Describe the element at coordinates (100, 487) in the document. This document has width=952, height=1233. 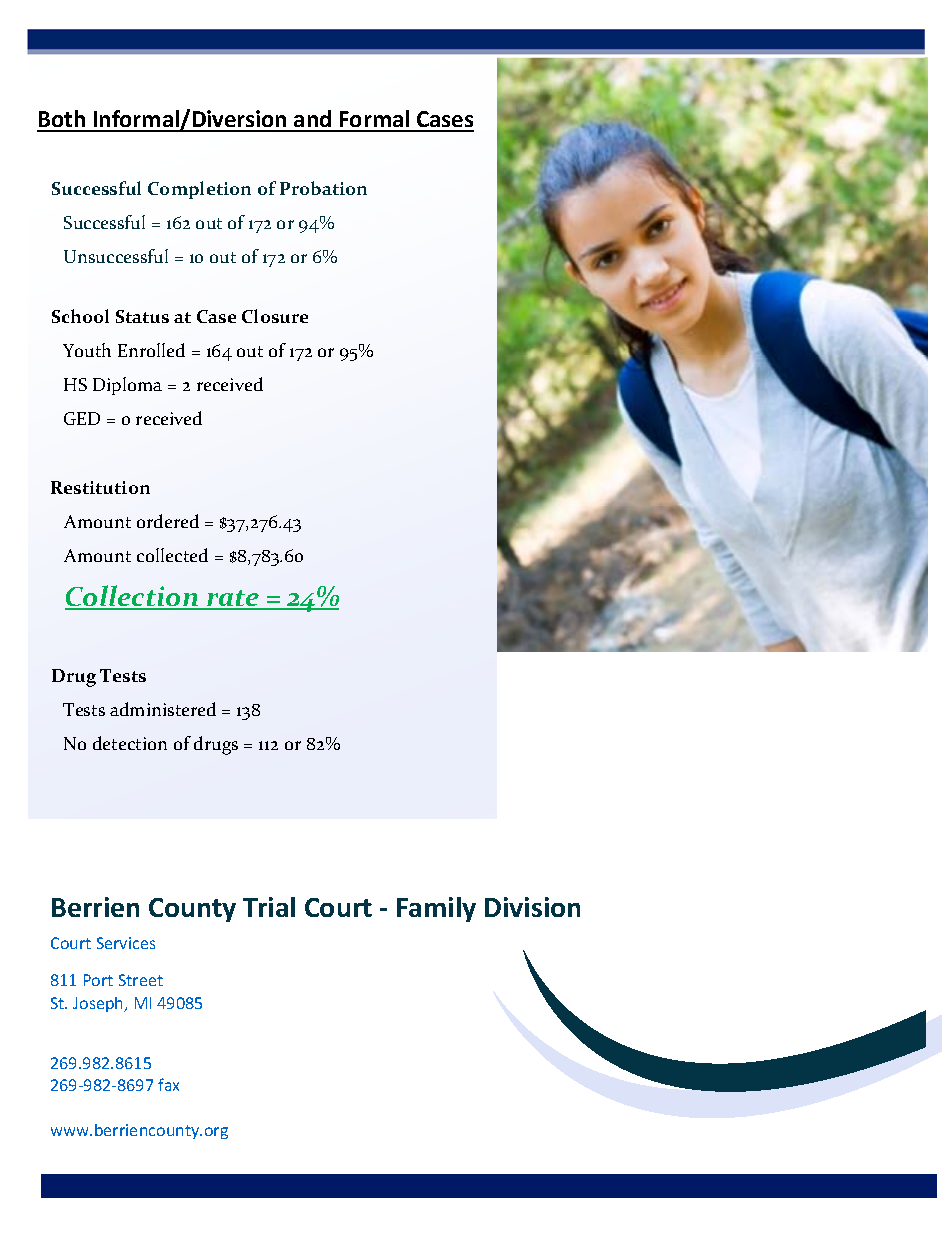
I see `Restitution` at that location.
